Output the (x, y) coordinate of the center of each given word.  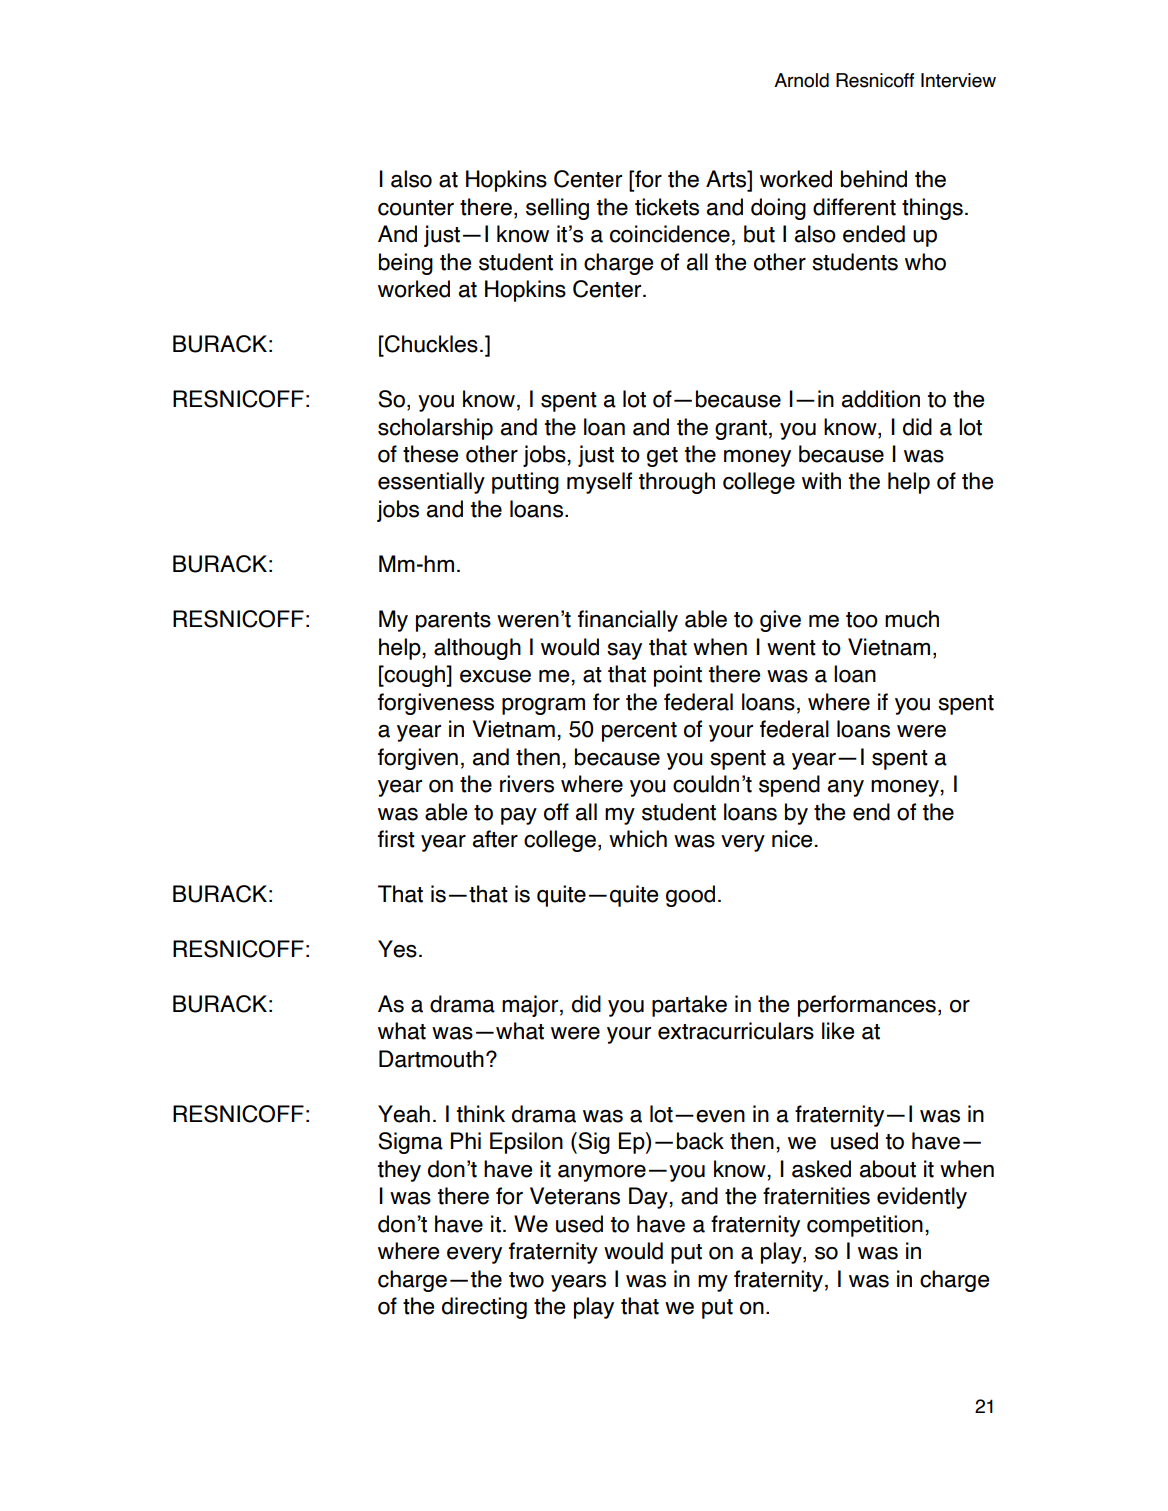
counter (416, 208)
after (495, 839)
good (690, 896)
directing (484, 1308)
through (676, 483)
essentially (431, 483)
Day (649, 1198)
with (821, 481)
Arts (727, 179)
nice (792, 839)
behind (874, 179)
